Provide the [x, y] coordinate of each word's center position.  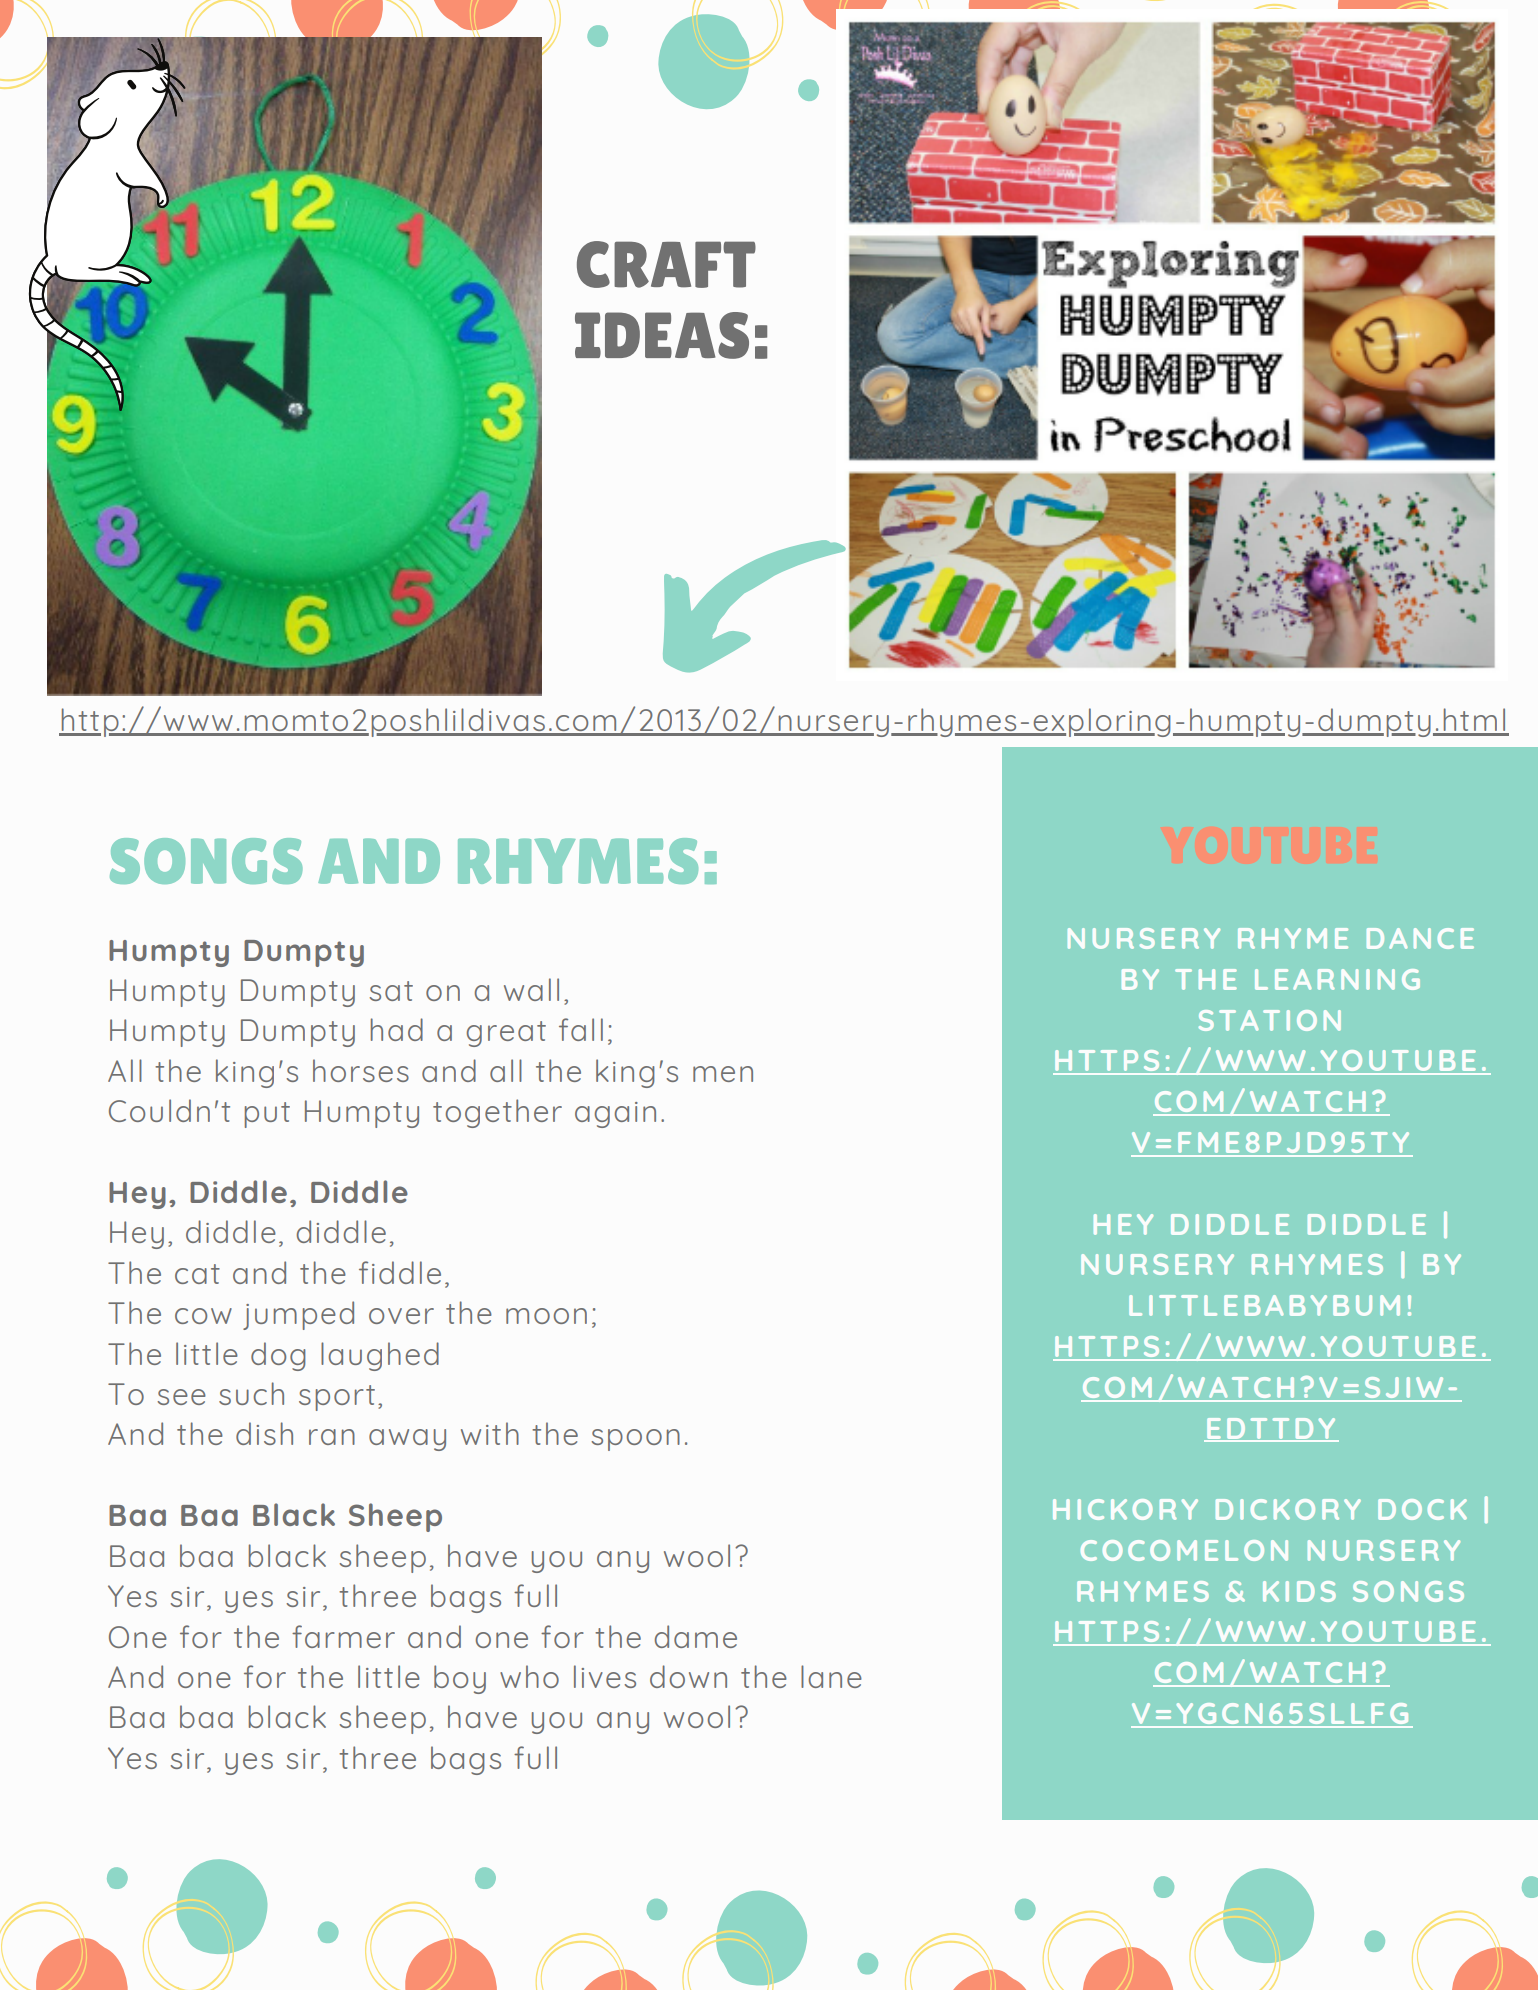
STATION [1270, 1020]
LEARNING [1337, 979]
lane [831, 1676]
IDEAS [662, 335]
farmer [343, 1636]
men [723, 1074]
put [267, 1115]
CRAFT [666, 264]
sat [391, 991]
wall [531, 989]
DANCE [1420, 938]
